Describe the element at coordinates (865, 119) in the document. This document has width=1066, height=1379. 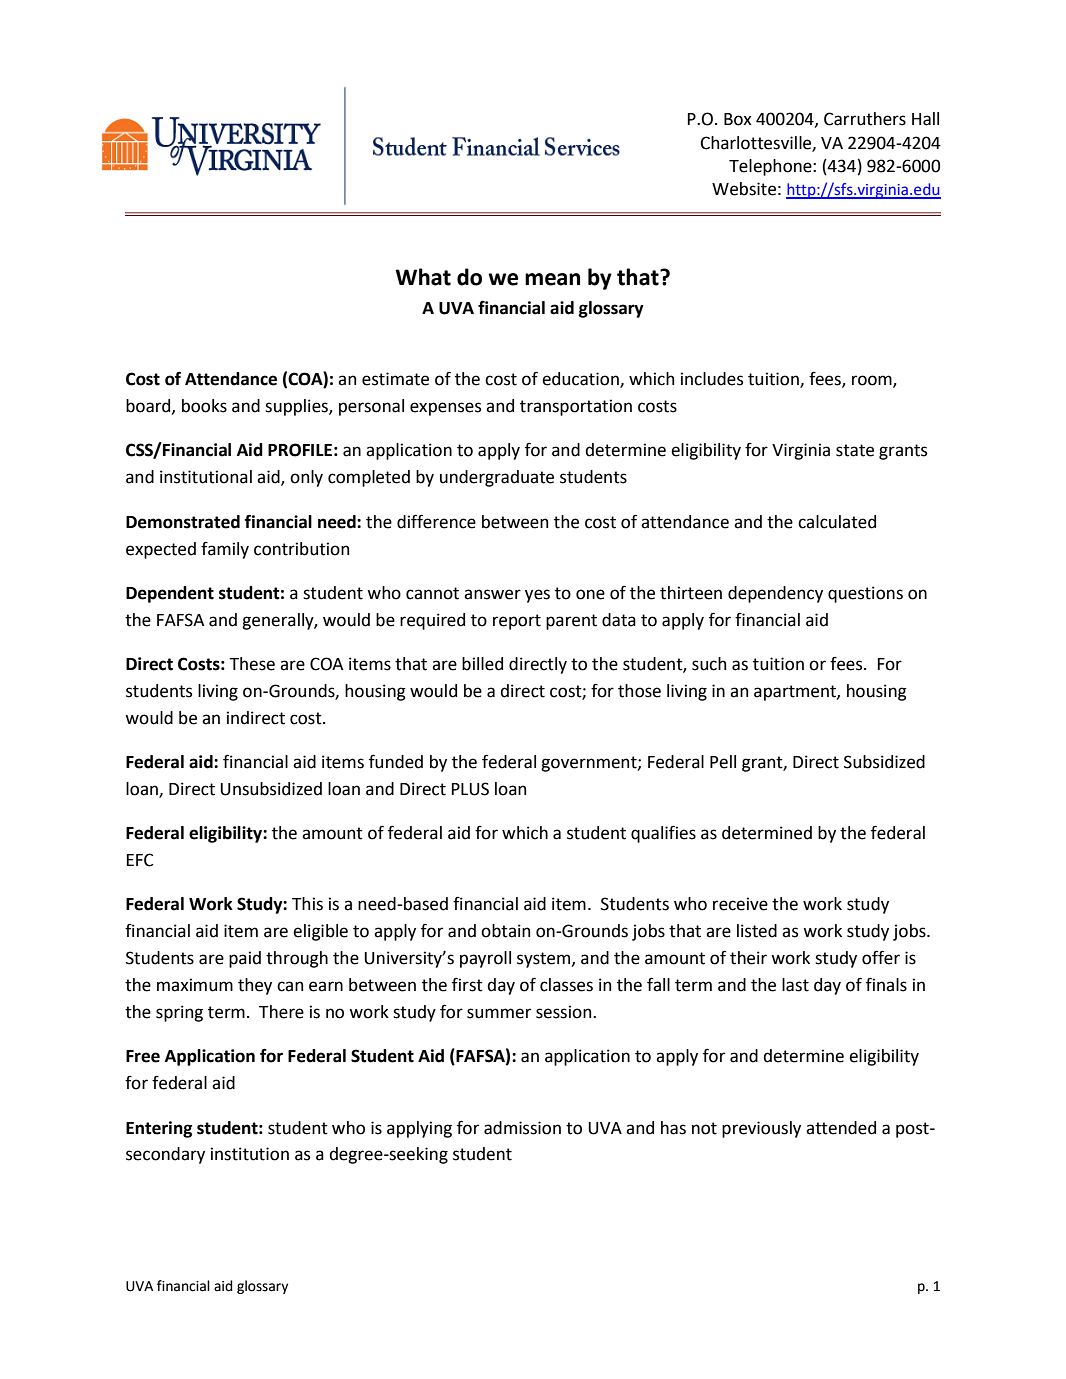
I see `Carruthers` at that location.
